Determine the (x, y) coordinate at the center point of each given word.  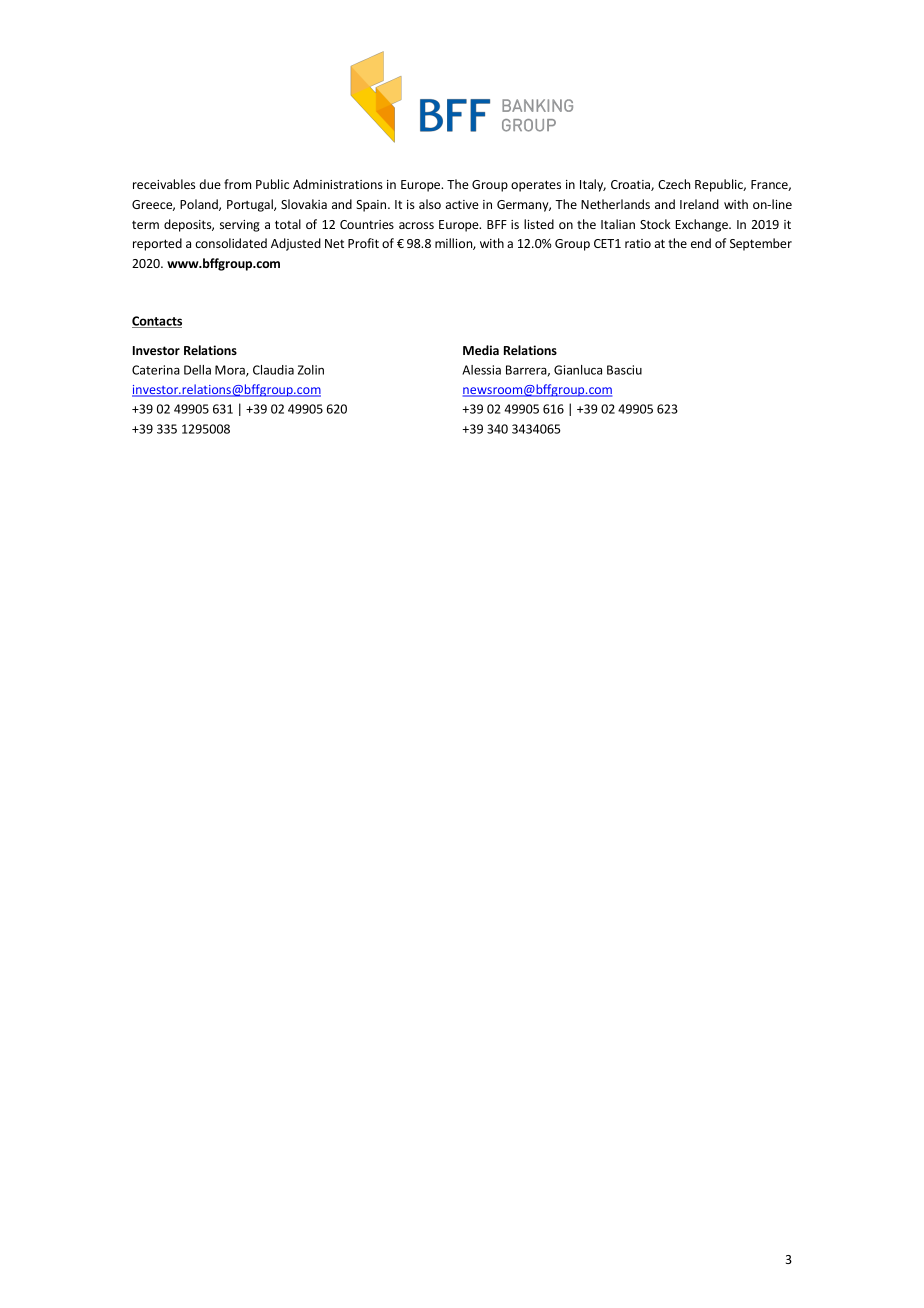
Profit (363, 243)
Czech (674, 184)
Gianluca (578, 370)
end (701, 243)
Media (481, 350)
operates (536, 186)
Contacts (157, 322)
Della (197, 370)
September (761, 244)
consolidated (231, 243)
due (210, 184)
